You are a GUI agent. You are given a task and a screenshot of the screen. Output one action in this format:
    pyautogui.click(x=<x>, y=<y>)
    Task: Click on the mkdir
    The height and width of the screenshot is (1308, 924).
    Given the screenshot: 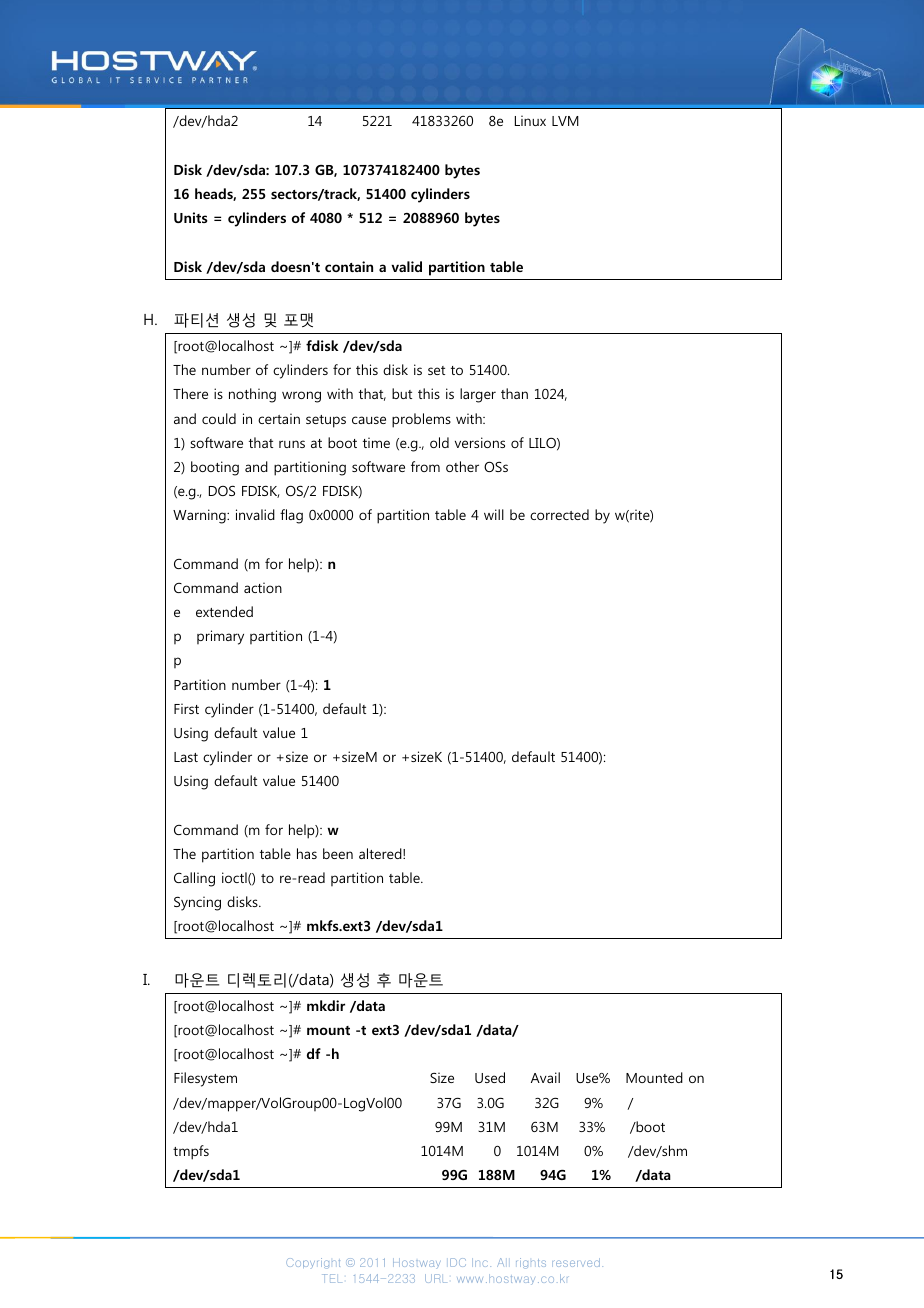 What is the action you would take?
    pyautogui.click(x=326, y=1005)
